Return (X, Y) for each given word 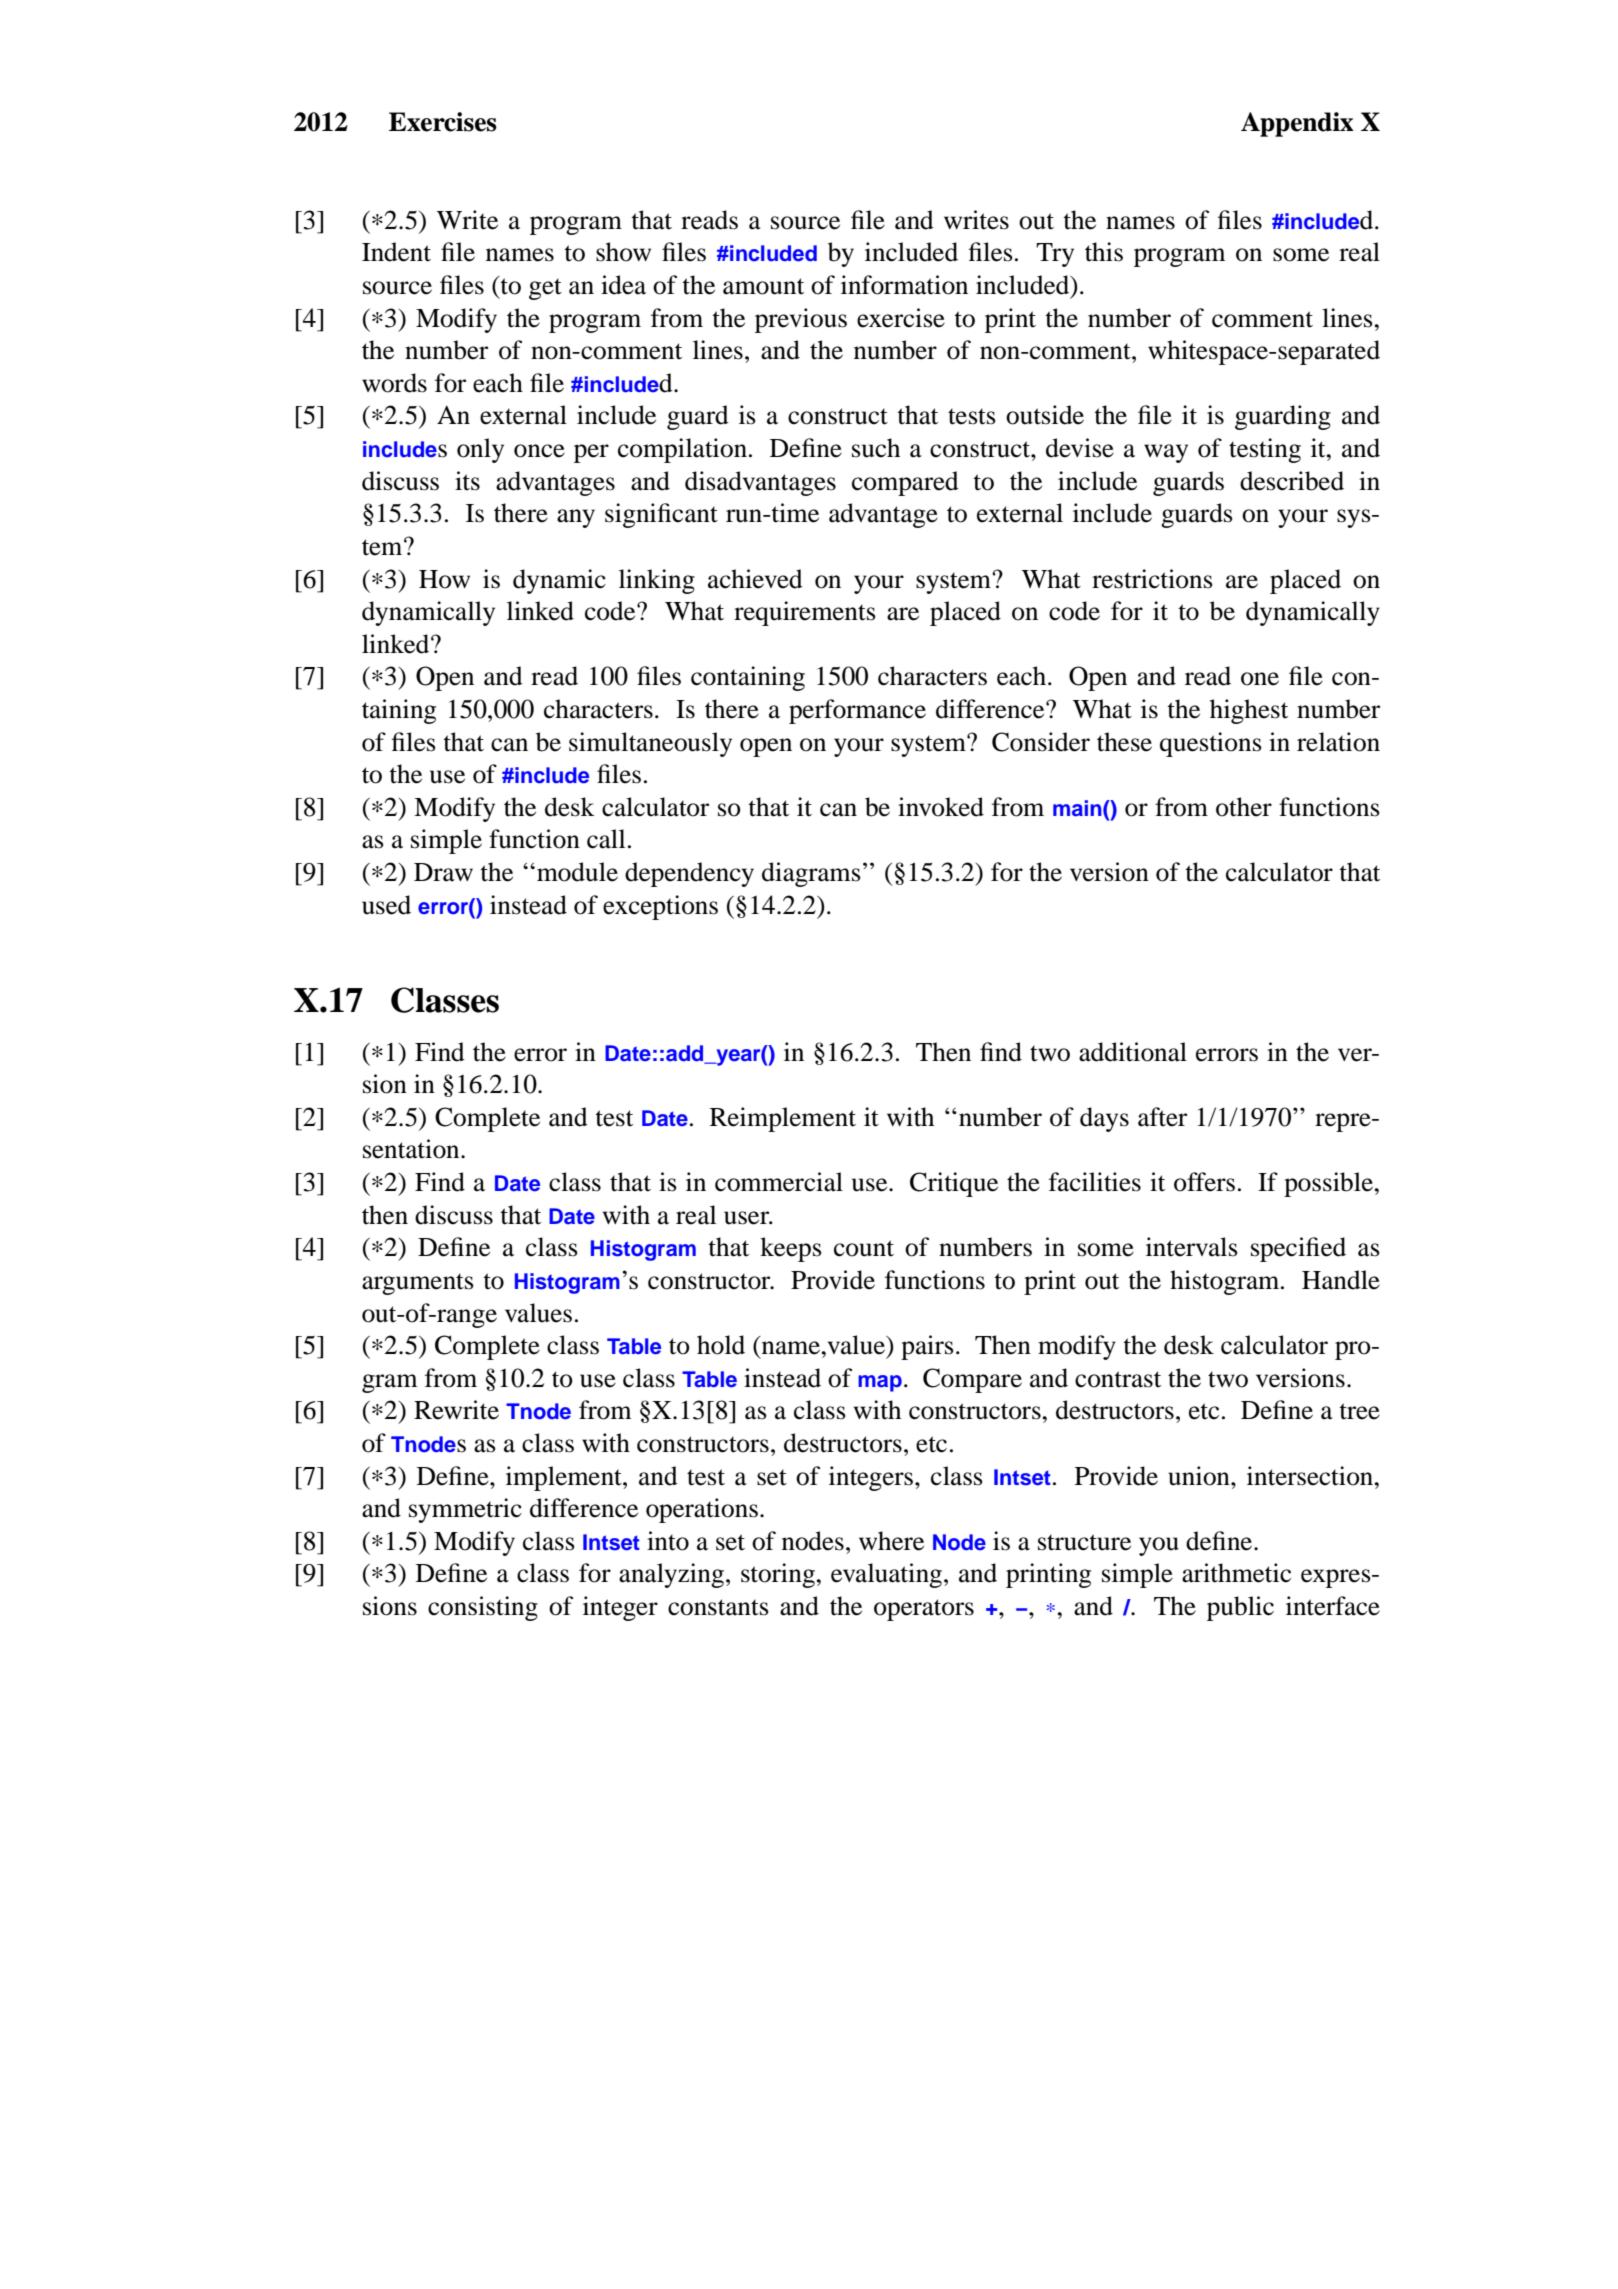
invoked (941, 807)
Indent (396, 252)
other (1244, 807)
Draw (443, 872)
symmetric (465, 1510)
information (904, 285)
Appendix (1297, 124)
